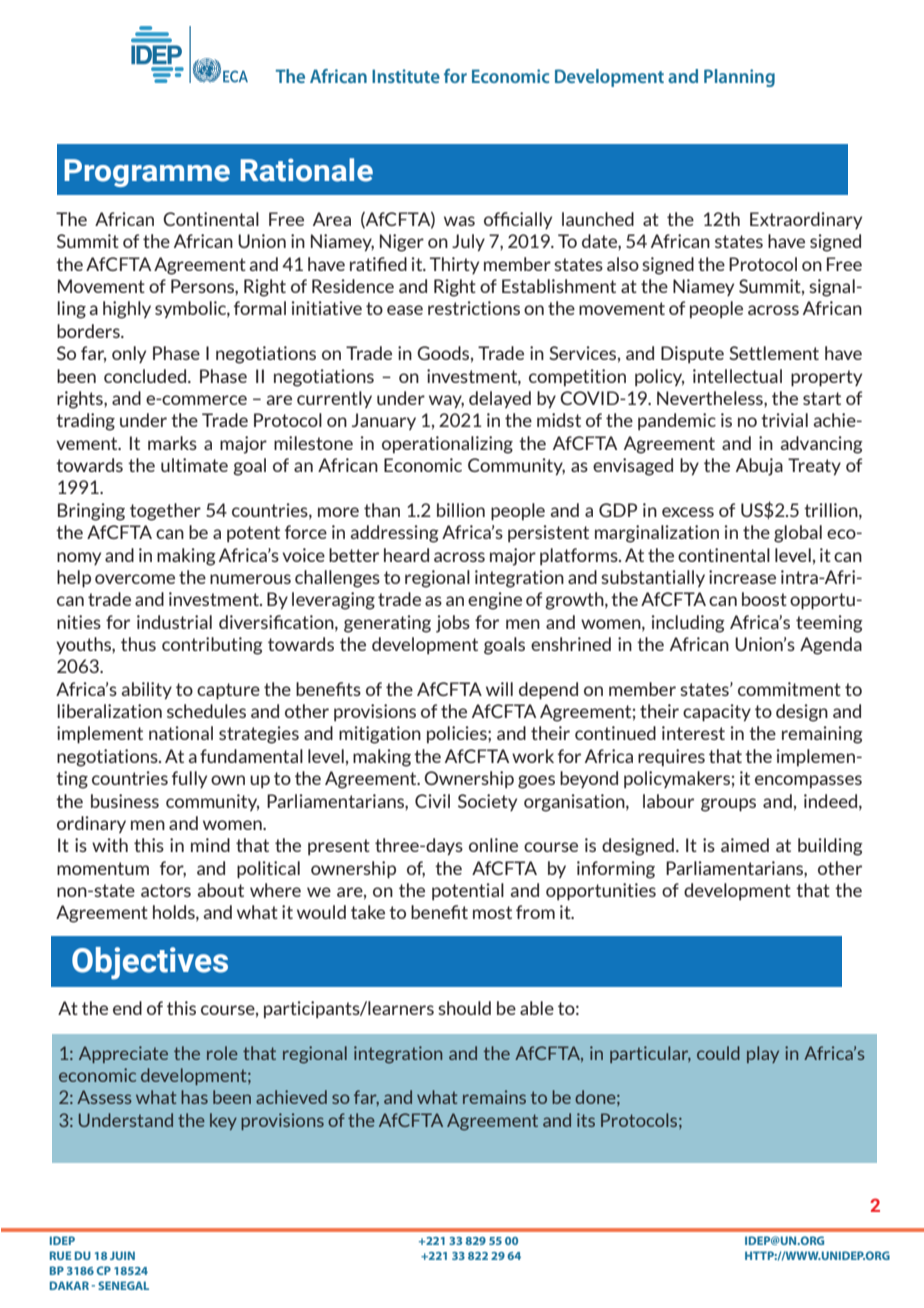 Image resolution: width=924 pixels, height=1308 pixels. Describe the element at coordinates (717, 713) in the image. I see `capacity` at that location.
